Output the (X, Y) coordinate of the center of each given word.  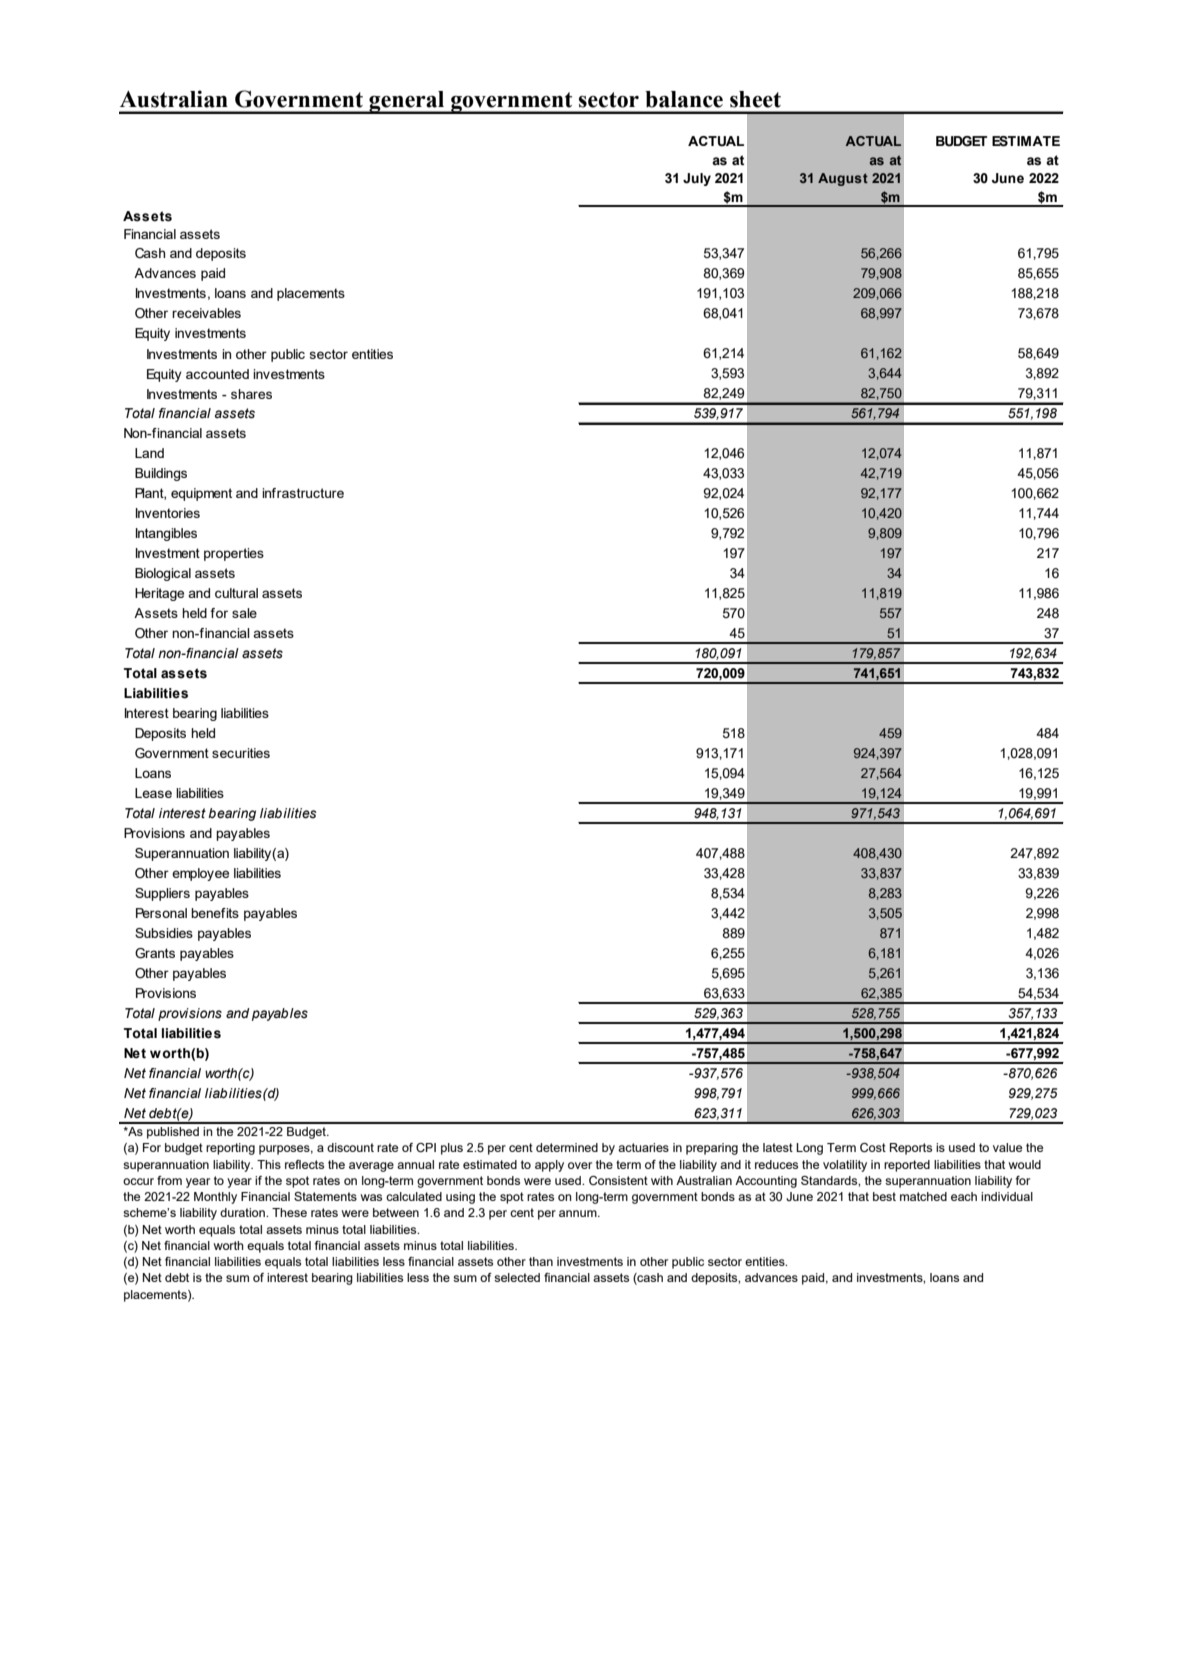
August (843, 179)
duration (243, 1212)
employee (200, 874)
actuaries (643, 1147)
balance (684, 99)
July (697, 179)
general (407, 102)
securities (241, 753)
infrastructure (303, 493)
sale (244, 613)
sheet (755, 99)
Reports (911, 1149)
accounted (217, 374)
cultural (236, 593)
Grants (155, 953)
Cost (873, 1147)
